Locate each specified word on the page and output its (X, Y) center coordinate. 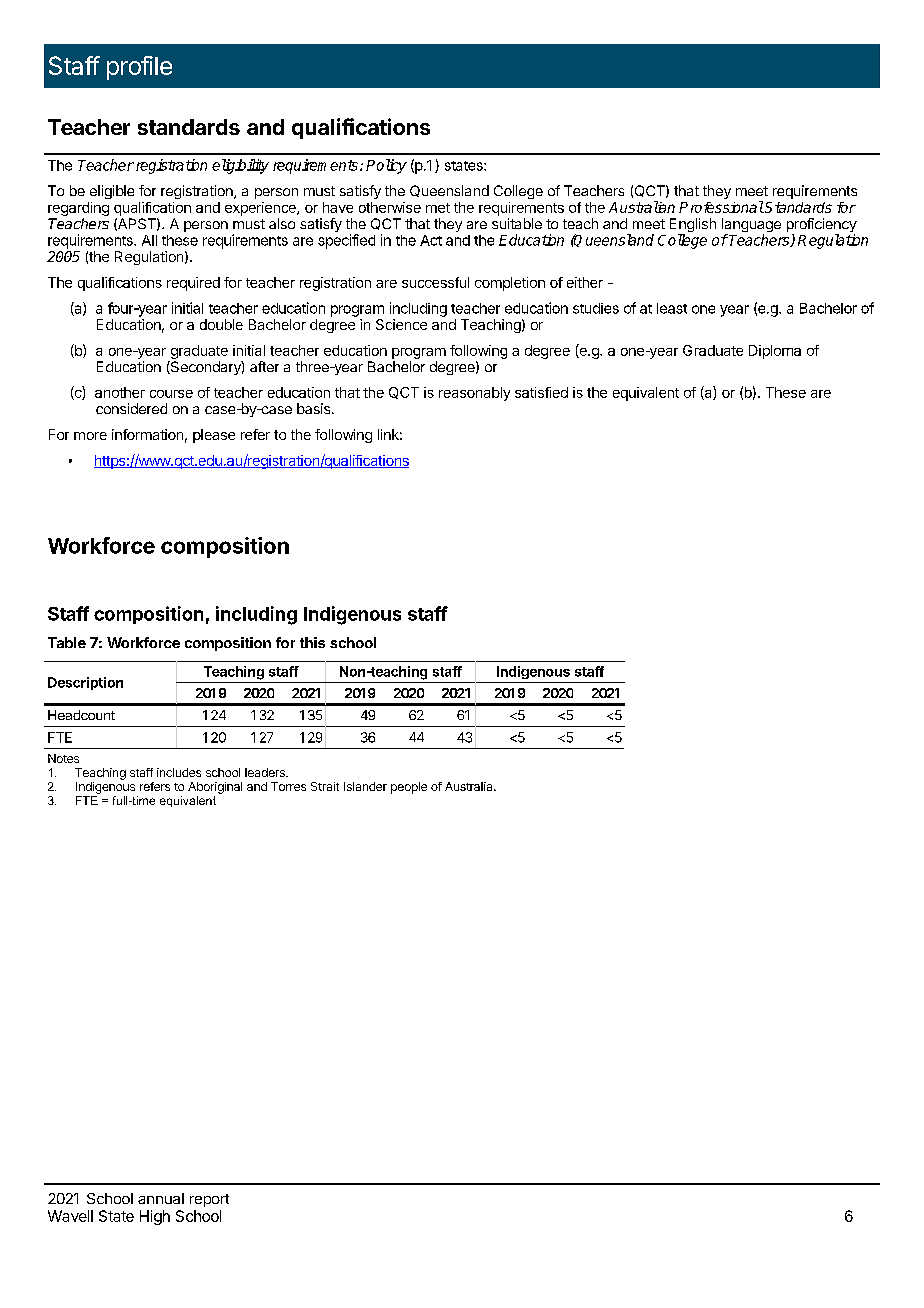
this (312, 642)
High (155, 1217)
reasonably (474, 394)
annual (161, 1198)
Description (85, 683)
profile (139, 68)
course (171, 394)
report (209, 1200)
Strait (325, 786)
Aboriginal (215, 788)
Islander (365, 786)
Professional (721, 207)
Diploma (775, 352)
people (409, 788)
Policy (386, 166)
